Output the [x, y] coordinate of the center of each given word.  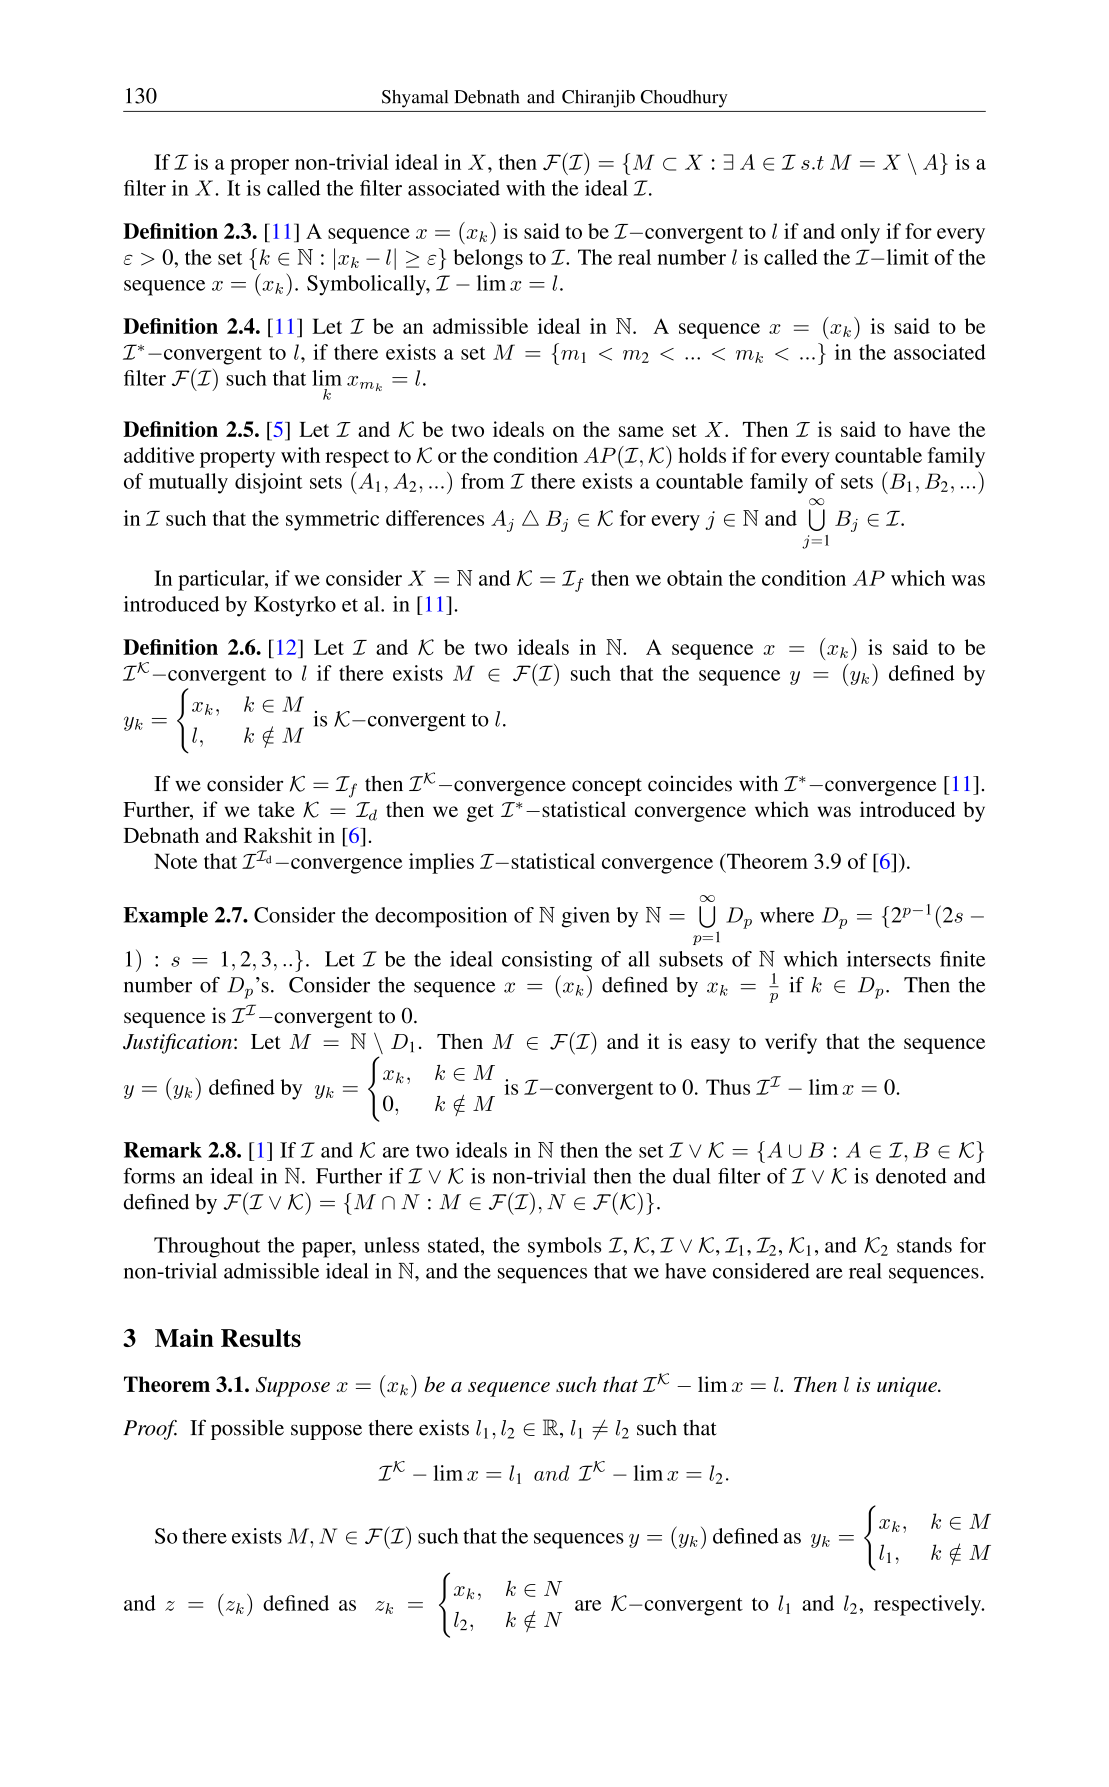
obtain [695, 578]
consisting [547, 961]
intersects [889, 959]
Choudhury [684, 99]
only [860, 233]
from [482, 481]
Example [165, 917]
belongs [488, 259]
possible [247, 1429]
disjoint [269, 483]
